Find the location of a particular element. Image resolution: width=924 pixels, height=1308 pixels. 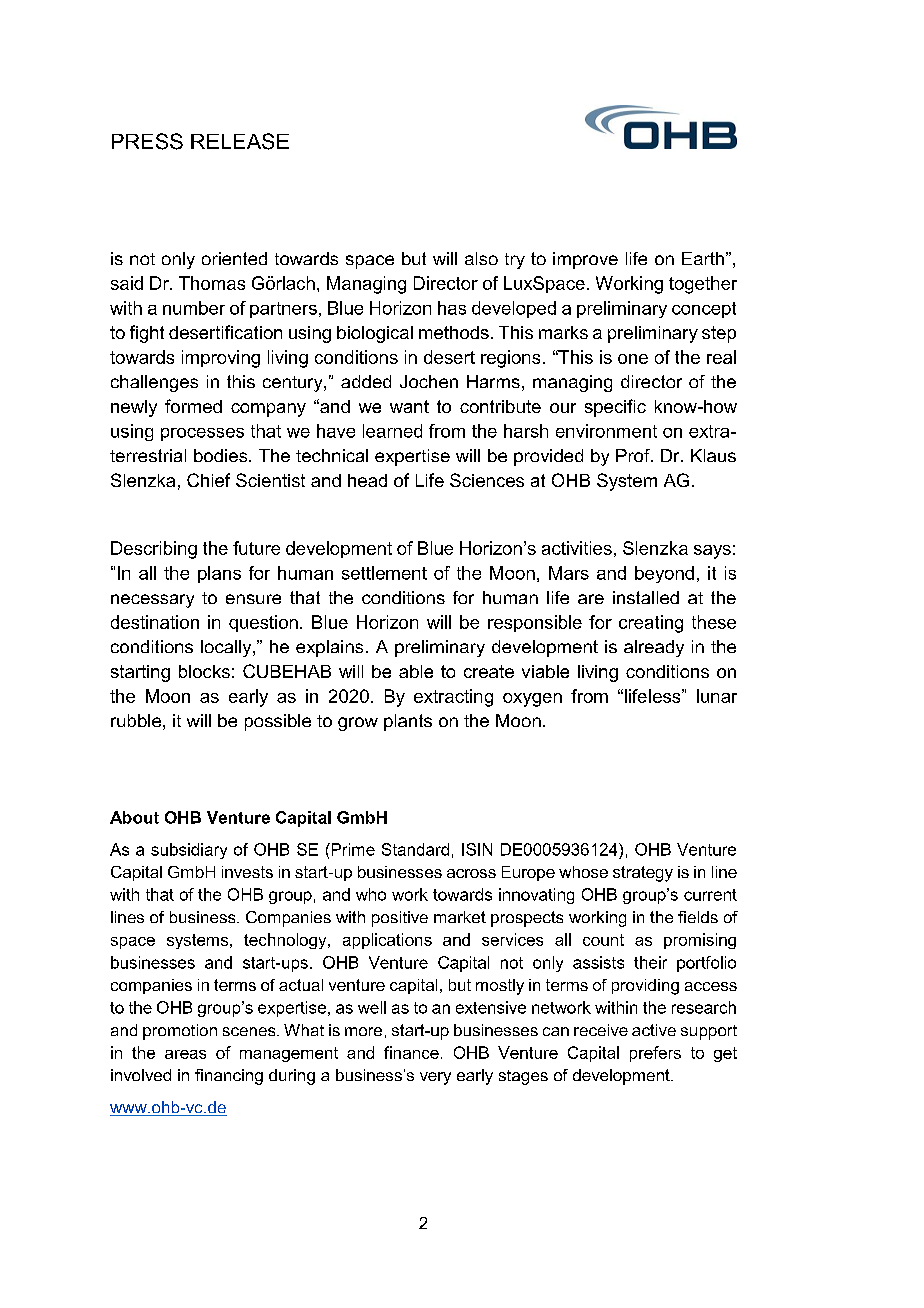

subsidiary is located at coordinates (189, 851).
